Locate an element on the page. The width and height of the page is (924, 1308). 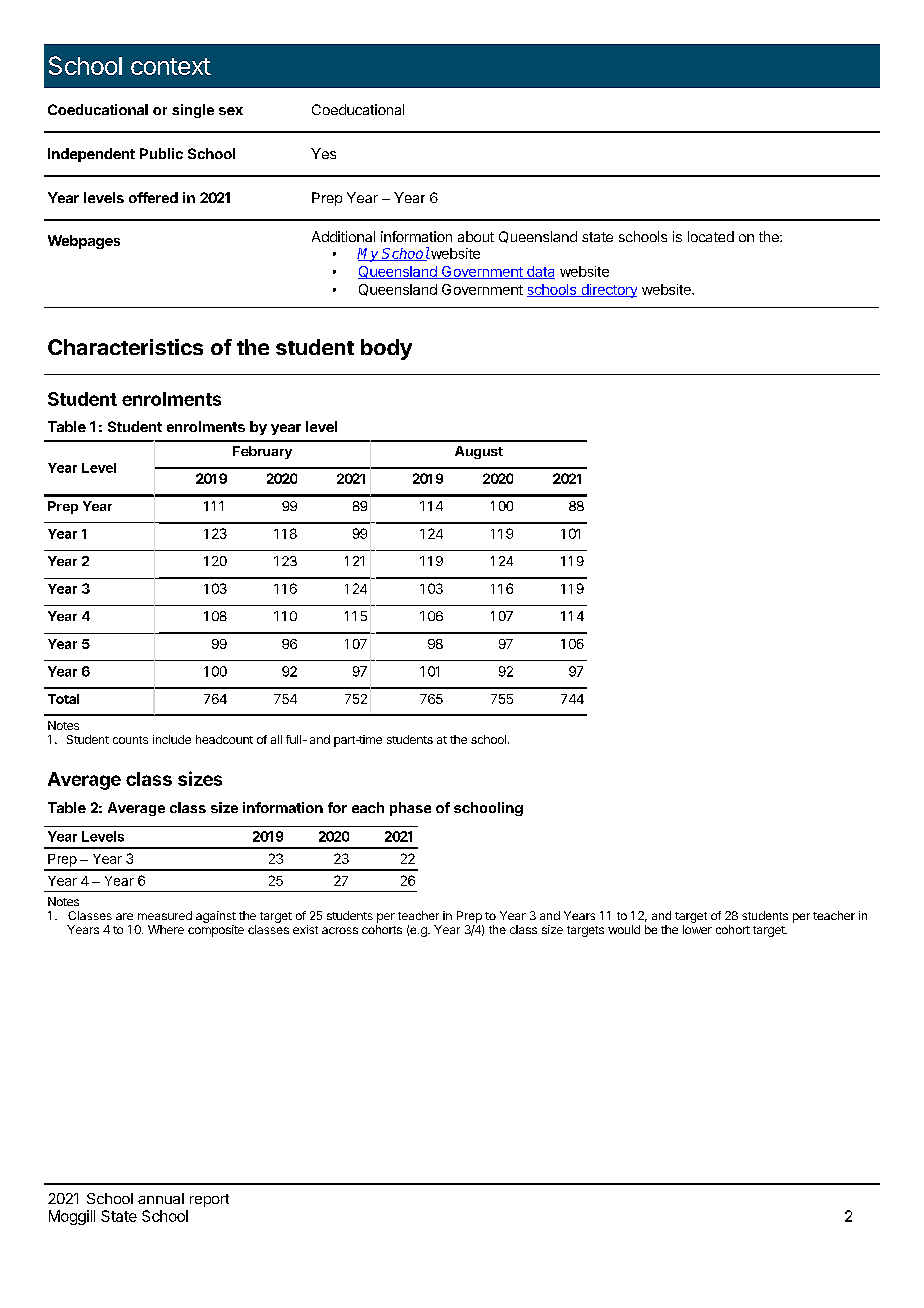
context is located at coordinates (171, 66).
